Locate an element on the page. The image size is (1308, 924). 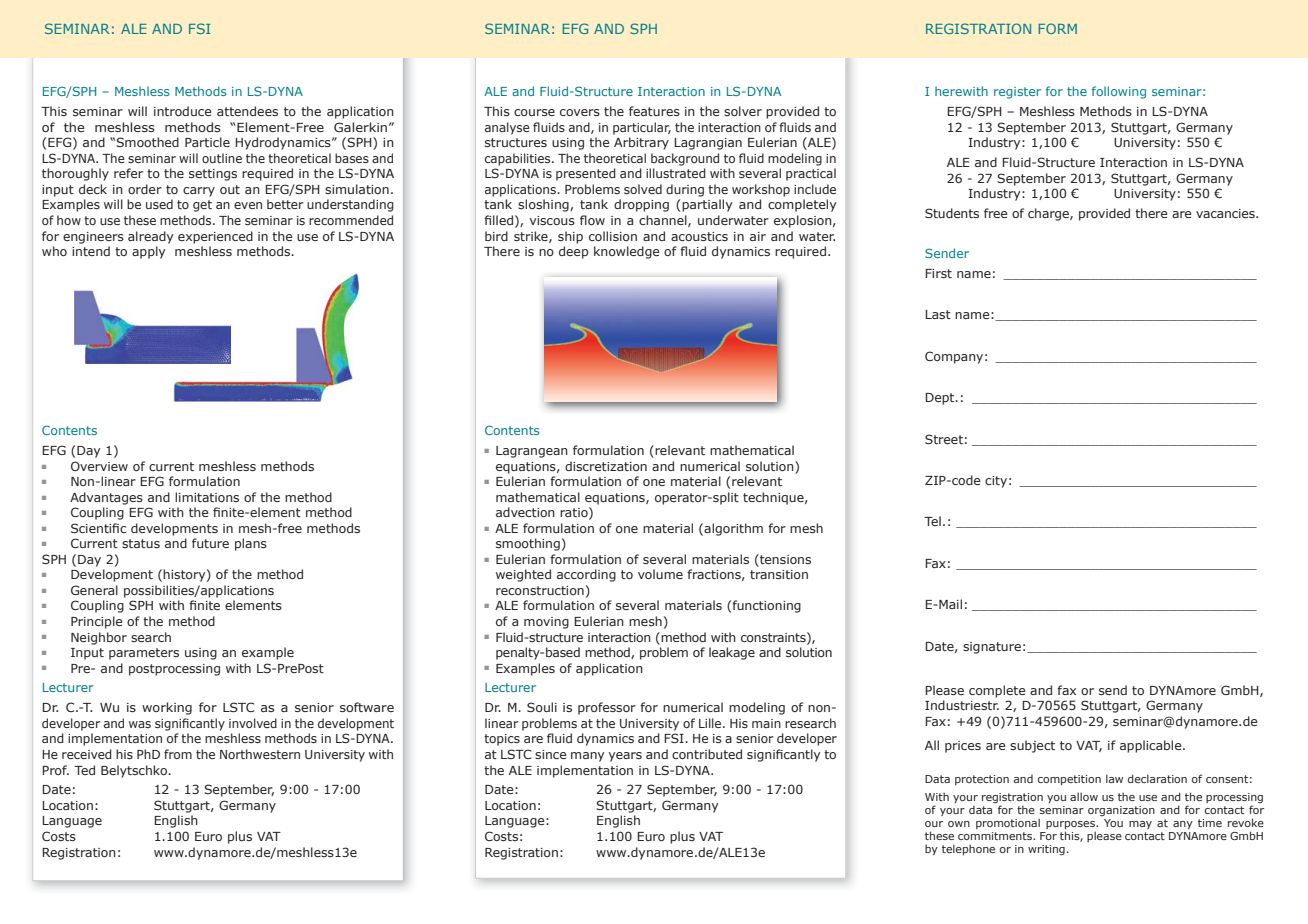
from is located at coordinates (178, 754).
